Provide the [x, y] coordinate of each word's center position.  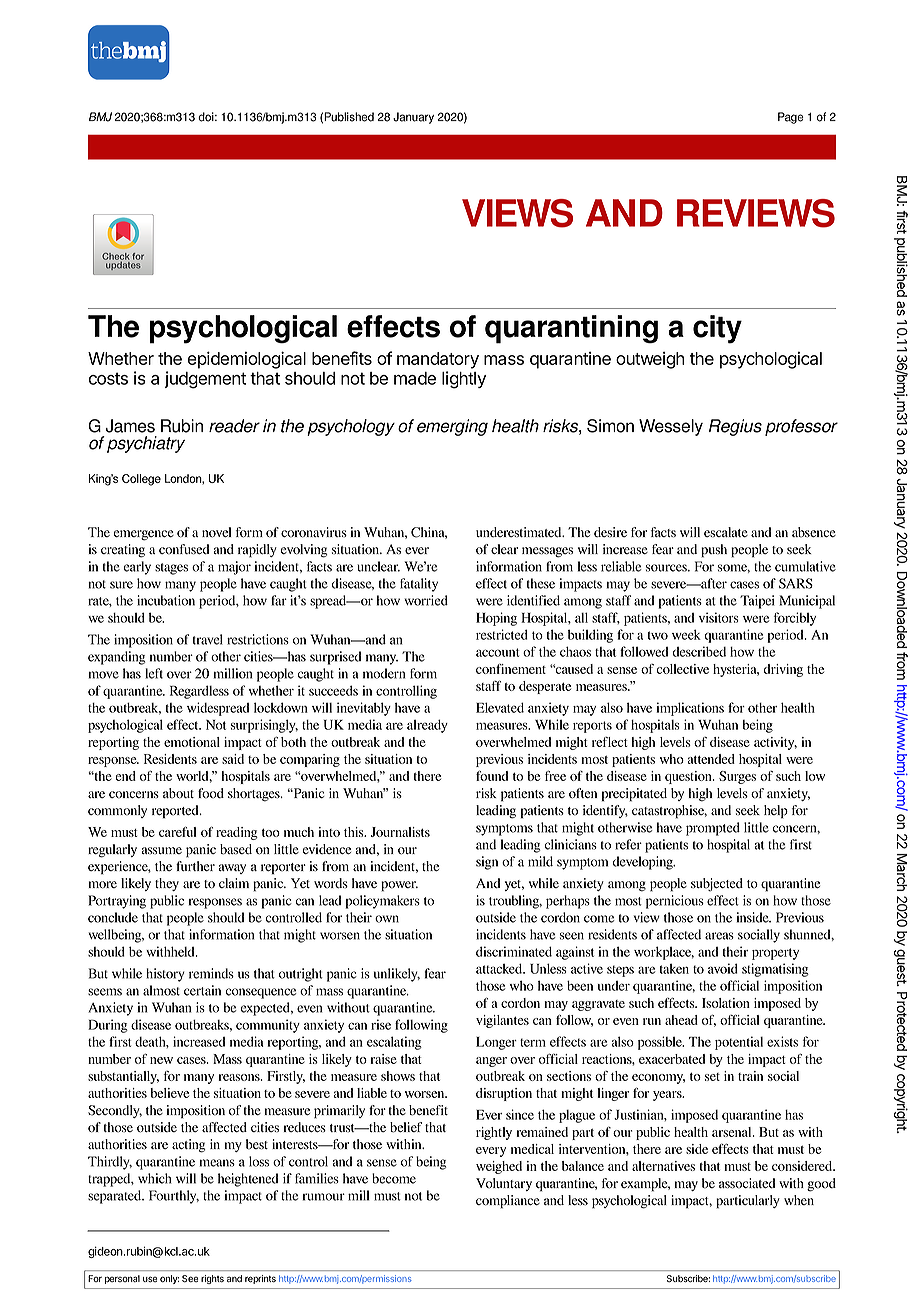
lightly [464, 380]
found [492, 776]
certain [202, 990]
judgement [205, 380]
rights [212, 1279]
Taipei [757, 602]
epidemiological [247, 360]
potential [739, 1043]
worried [426, 600]
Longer [496, 1043]
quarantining [571, 329]
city [717, 329]
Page [791, 118]
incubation [166, 600]
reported [176, 812]
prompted [713, 829]
